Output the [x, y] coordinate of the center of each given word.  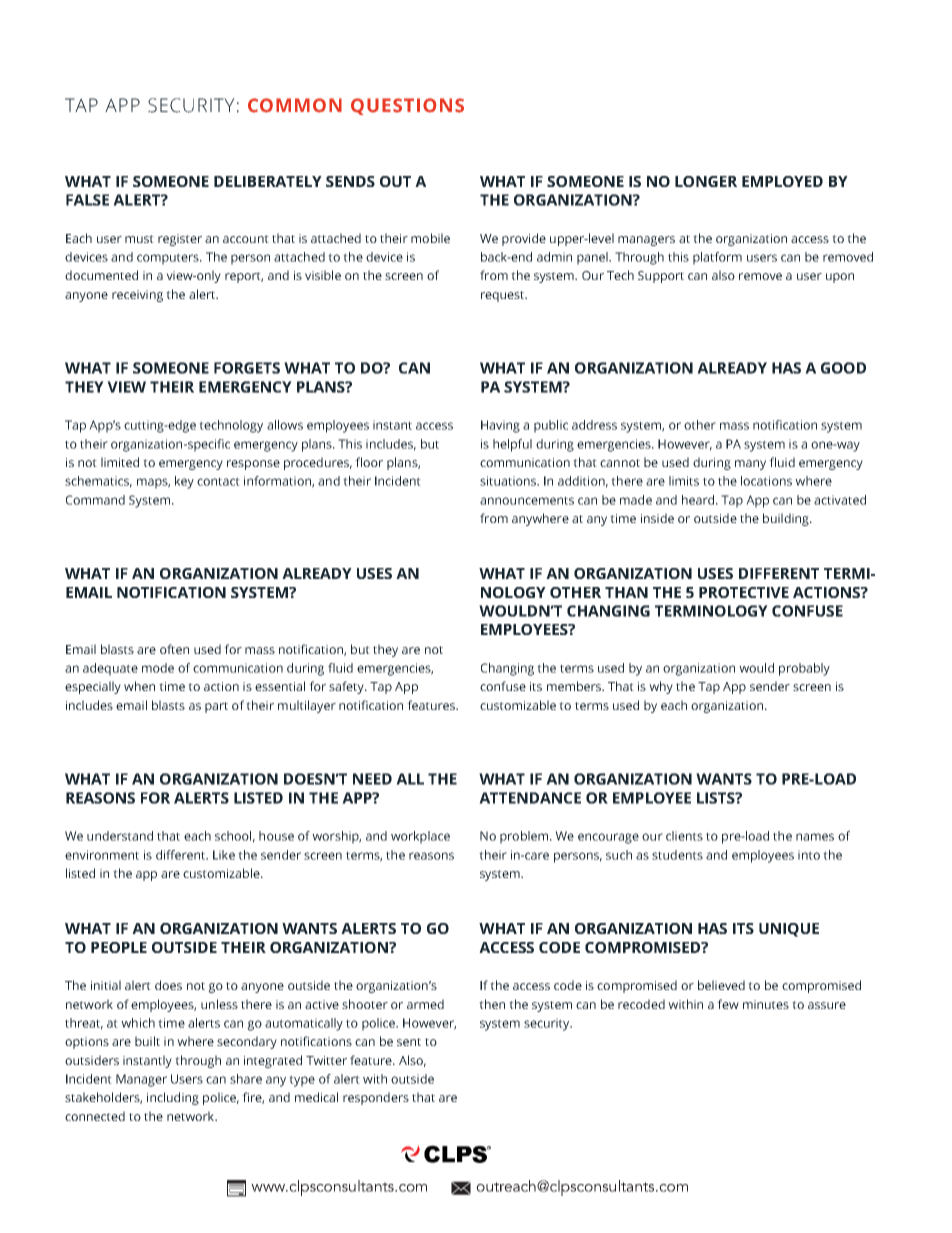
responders [376, 1098]
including [173, 1098]
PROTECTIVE [744, 592]
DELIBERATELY [268, 181]
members [575, 686]
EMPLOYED [782, 181]
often [174, 649]
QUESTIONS [407, 106]
